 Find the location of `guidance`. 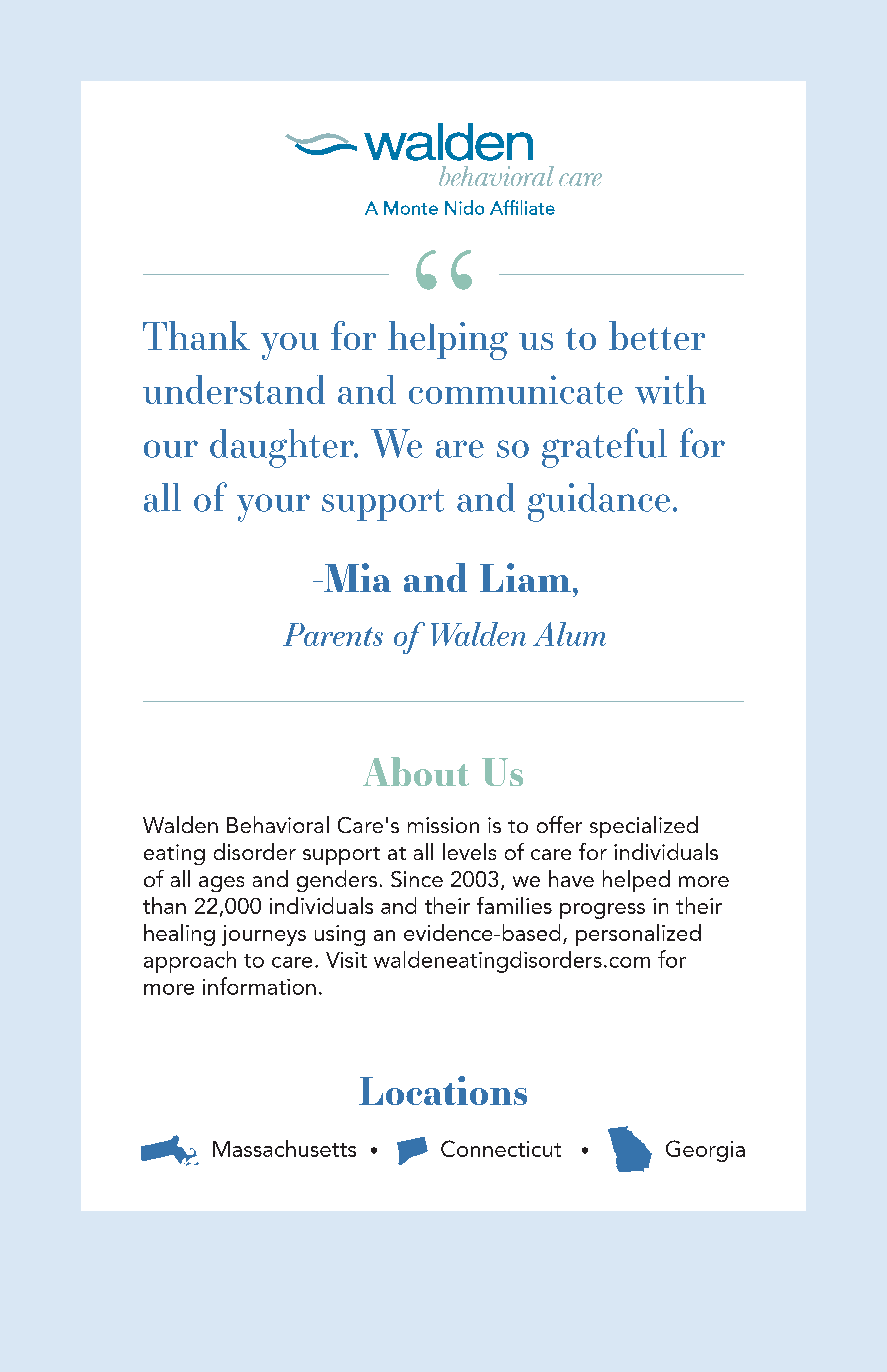

guidance is located at coordinates (599, 502).
